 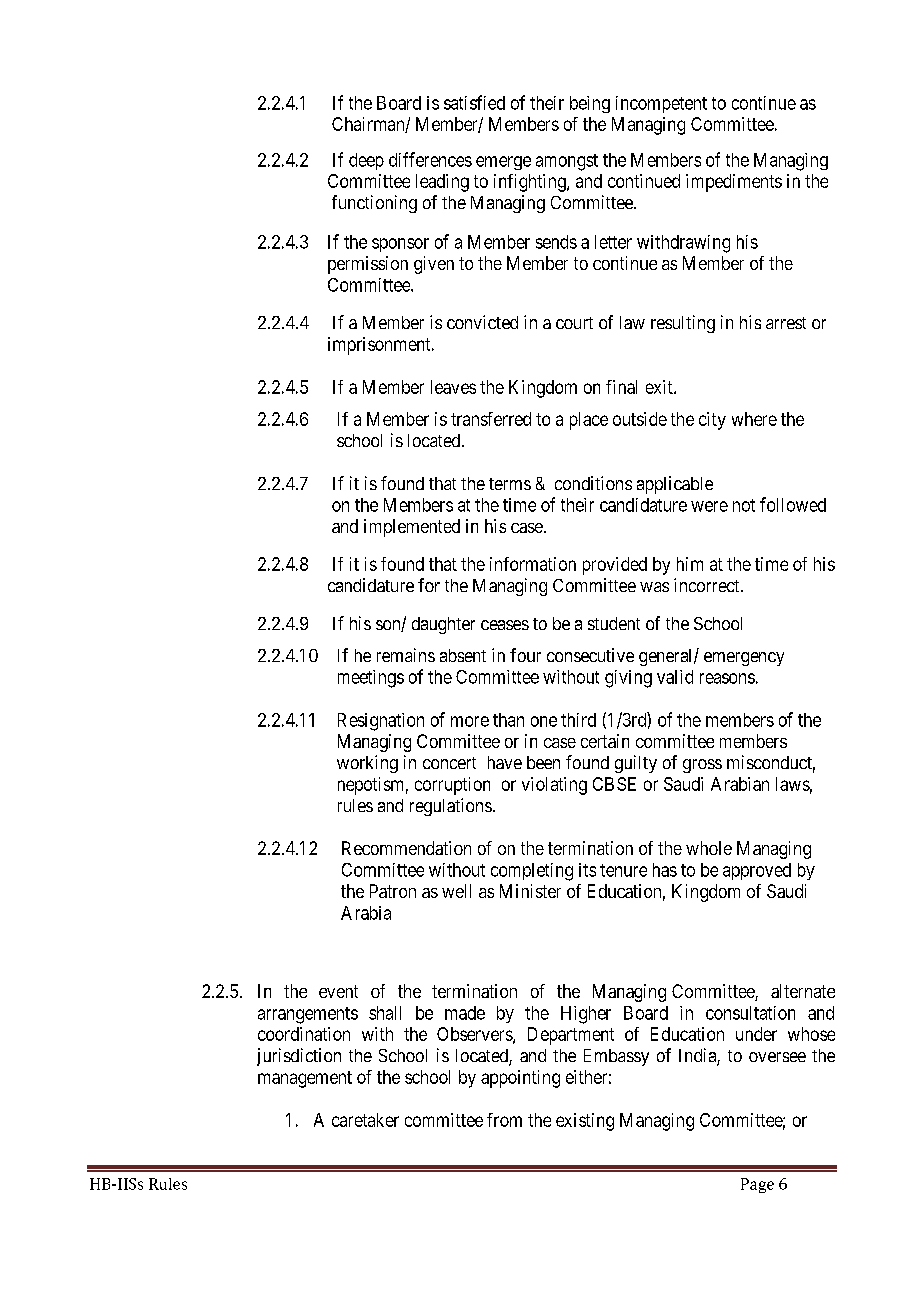 What do you see at coordinates (567, 162) in the screenshot?
I see `amongst` at bounding box center [567, 162].
